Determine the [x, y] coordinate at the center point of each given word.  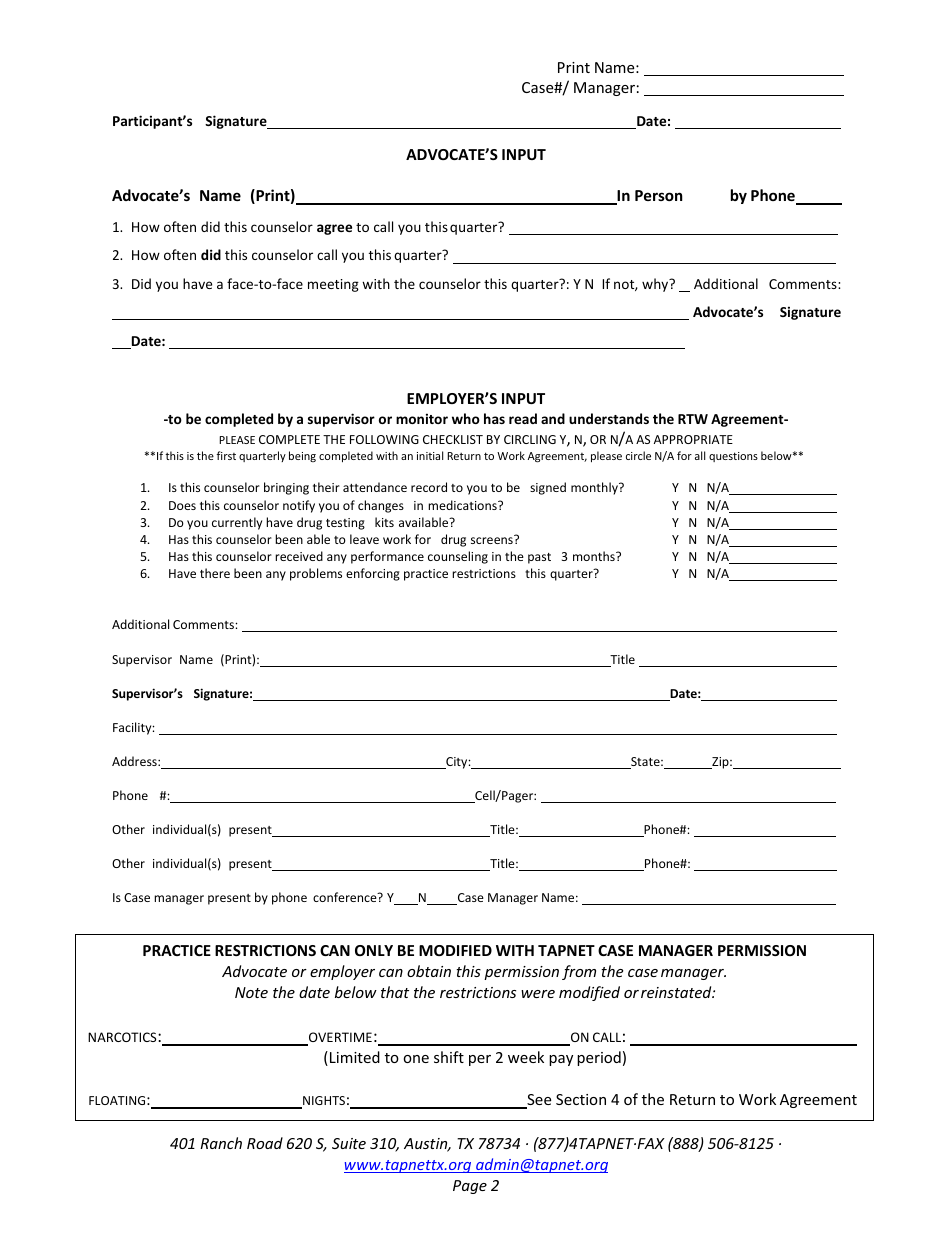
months [595, 556]
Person [659, 195]
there [215, 573]
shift [449, 1057]
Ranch [221, 1143]
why [656, 285]
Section [581, 1099]
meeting [333, 285]
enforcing [373, 574]
